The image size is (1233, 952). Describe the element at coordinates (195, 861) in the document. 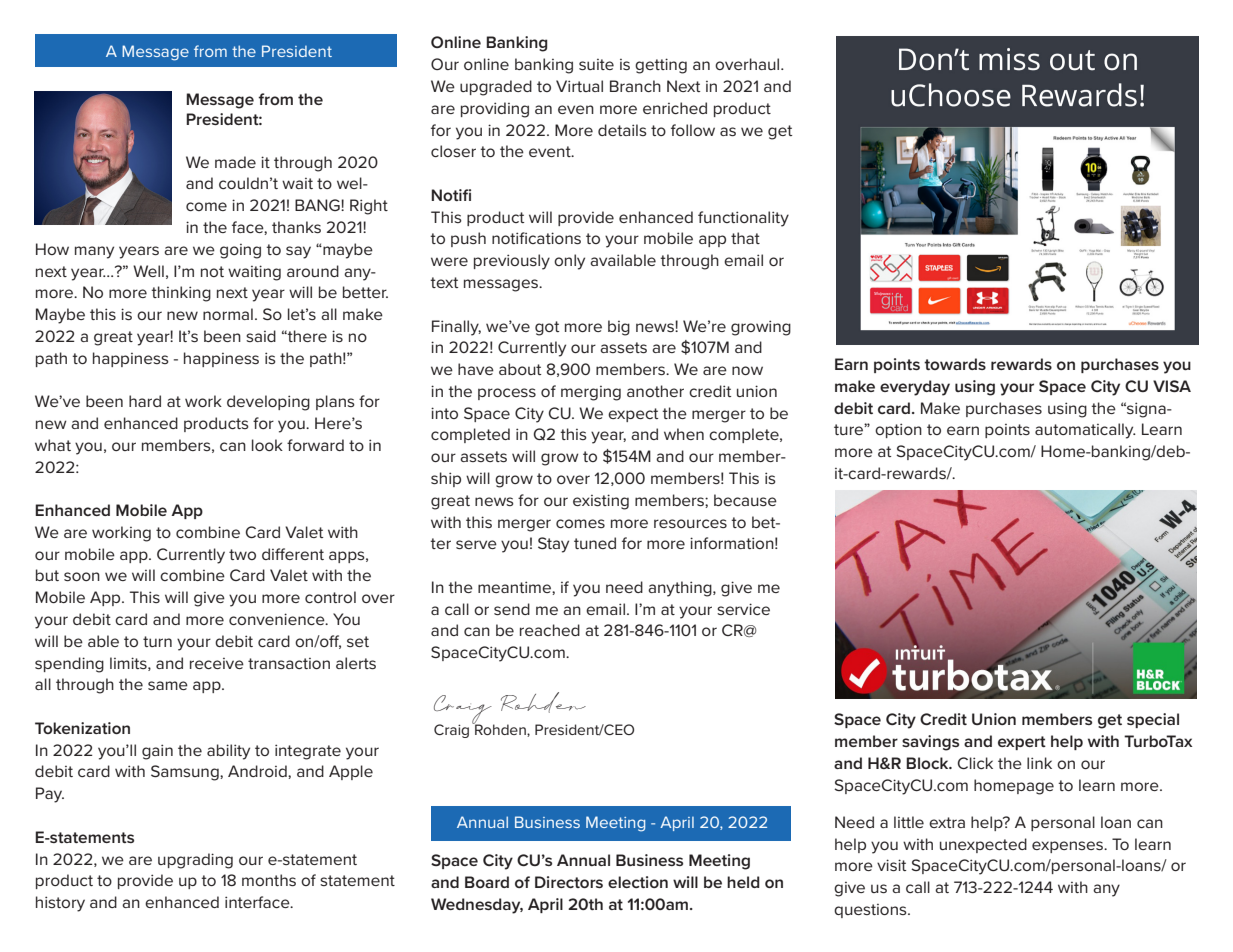

I see `upgrading` at that location.
